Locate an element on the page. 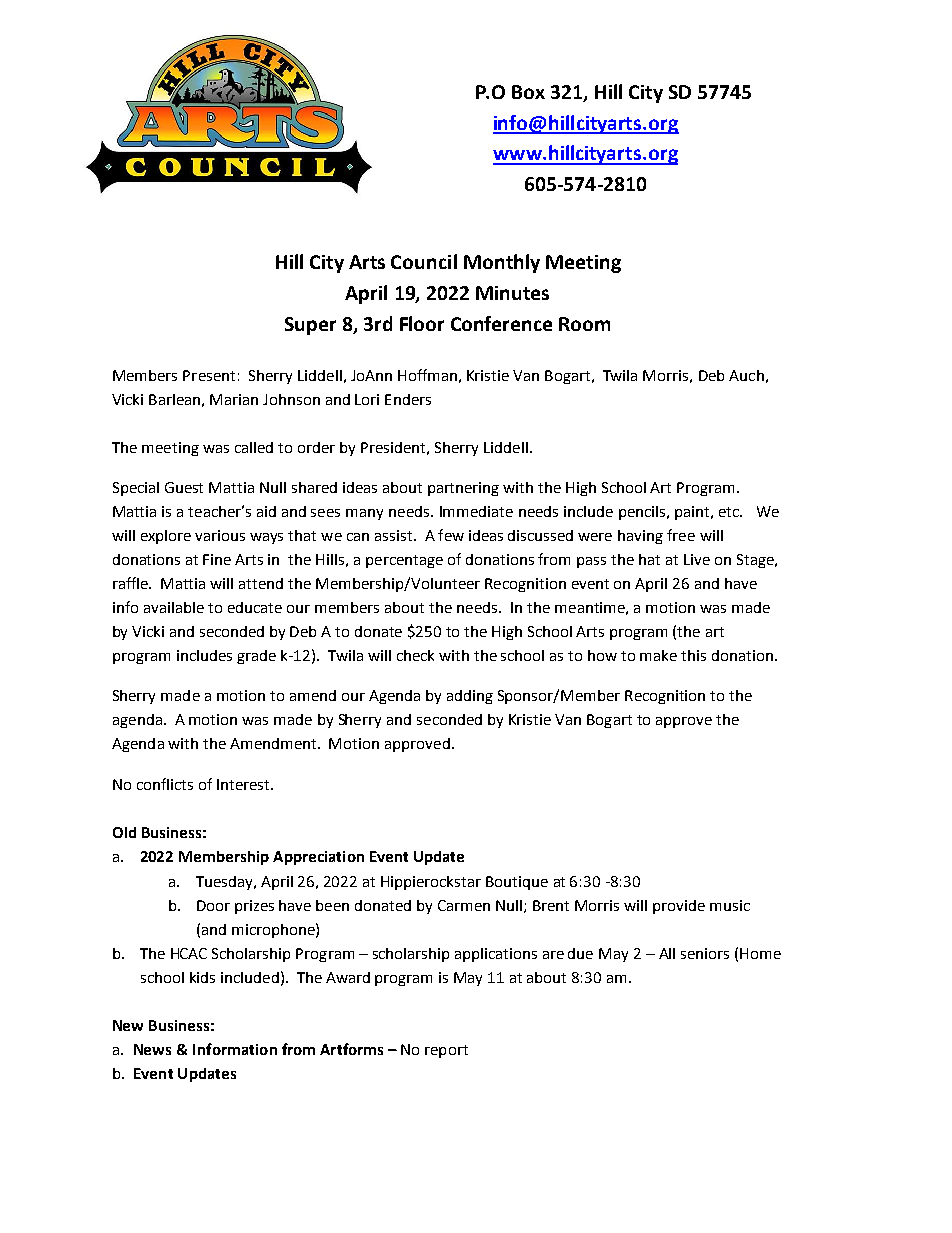 The width and height of the document is (952, 1233). Auch is located at coordinates (746, 375).
